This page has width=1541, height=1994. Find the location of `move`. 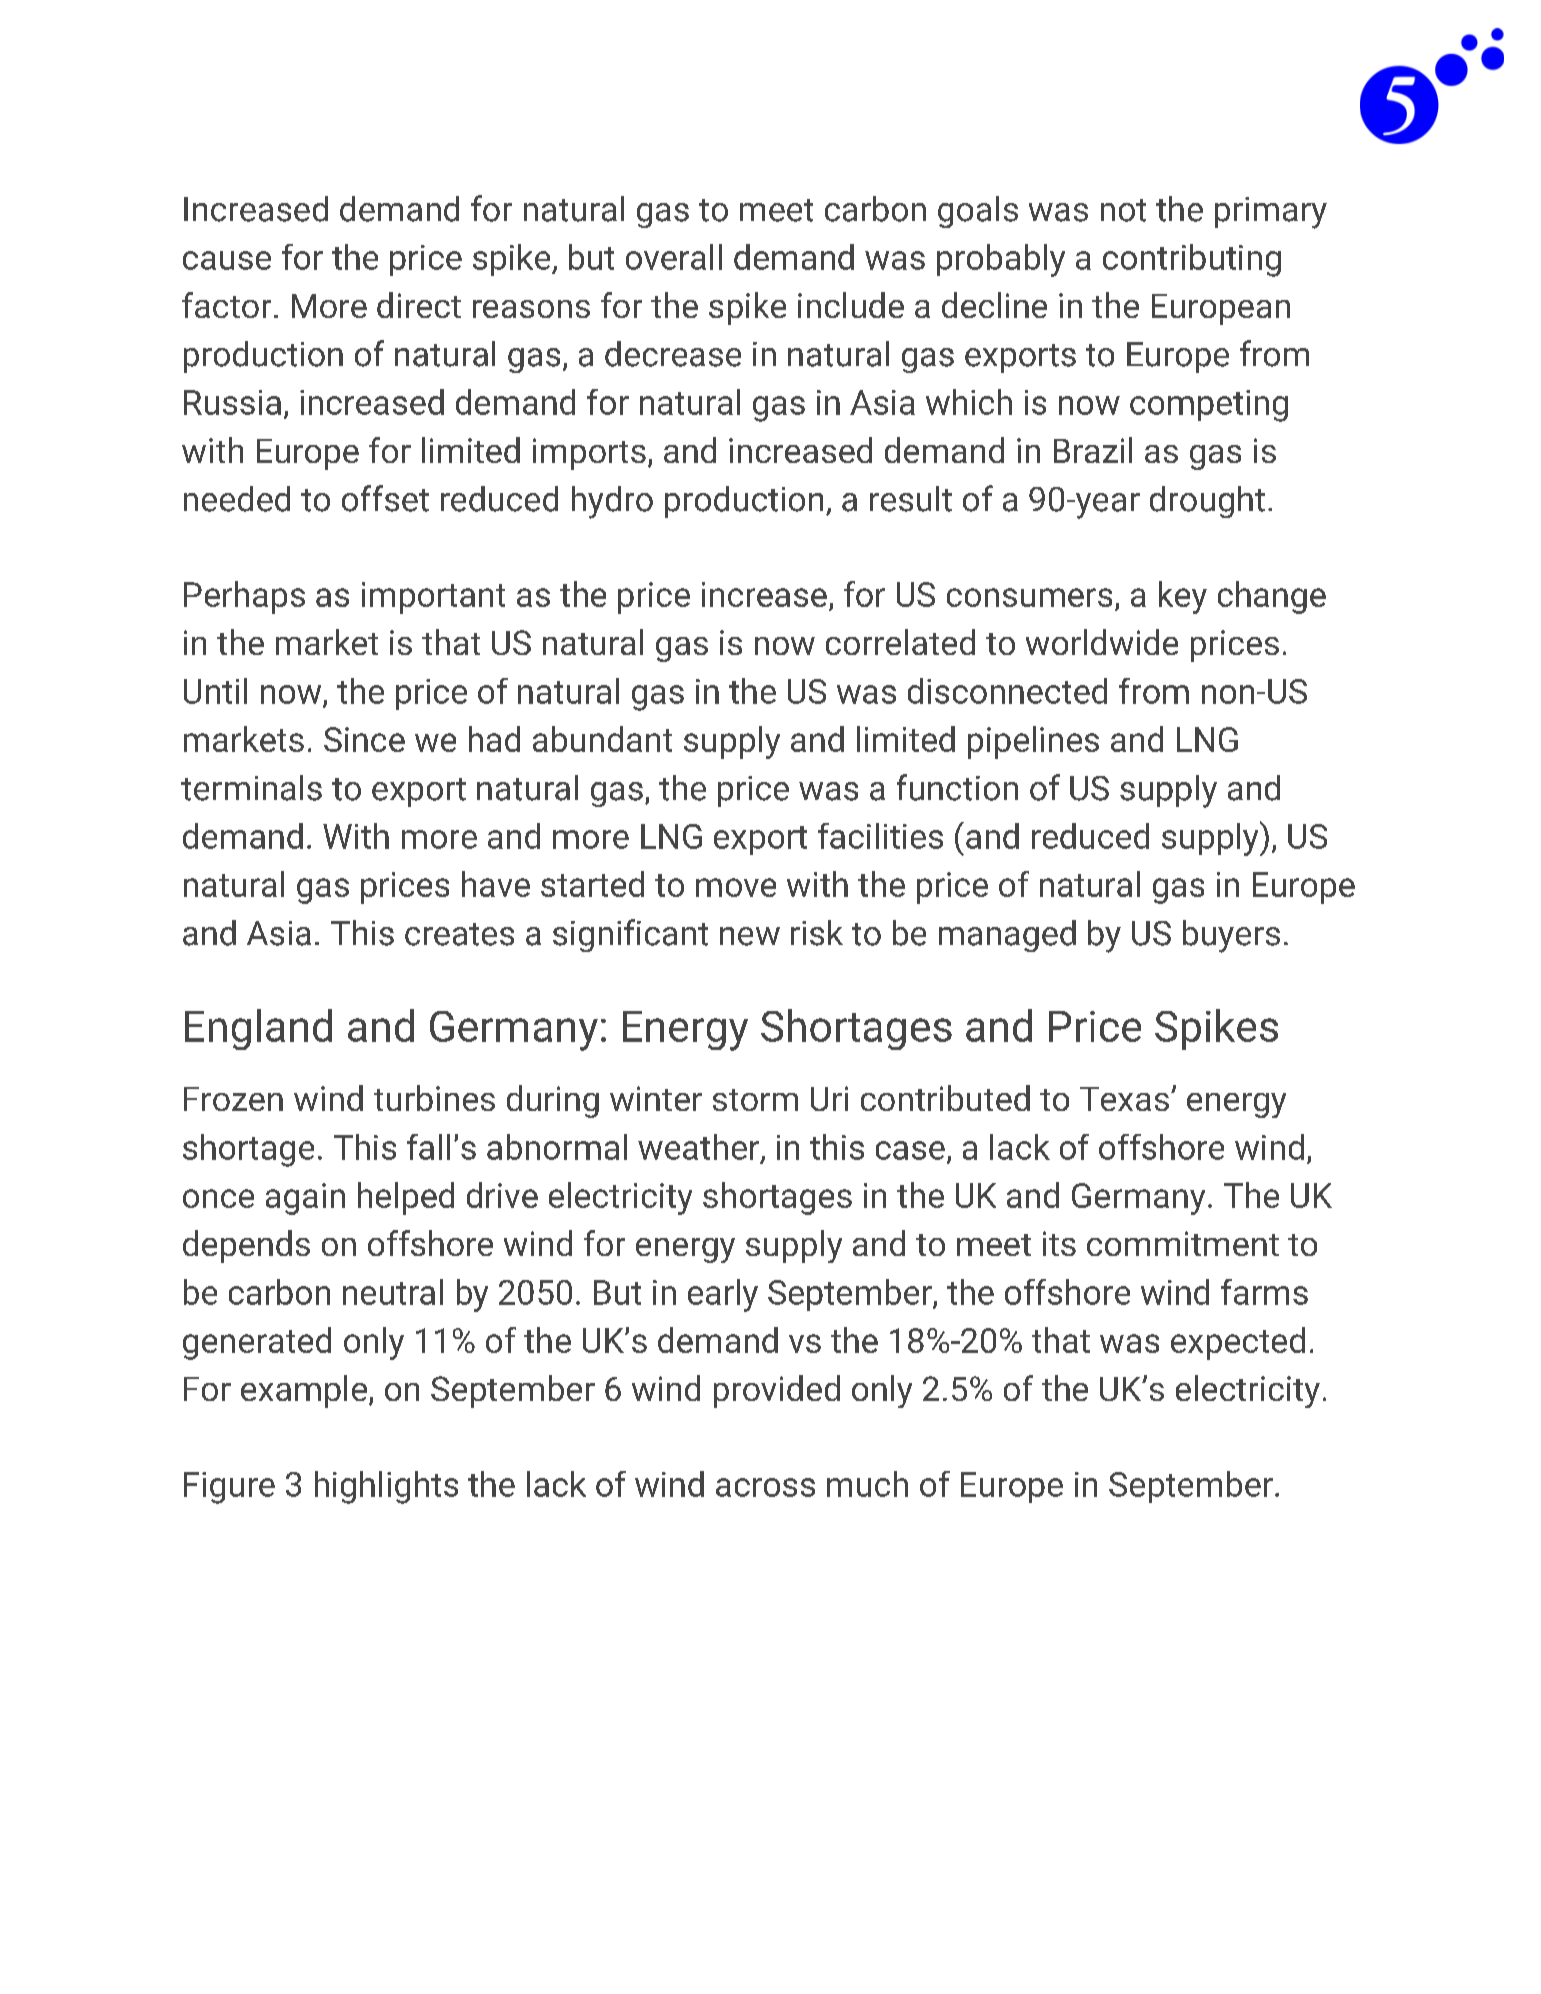

move is located at coordinates (736, 887).
